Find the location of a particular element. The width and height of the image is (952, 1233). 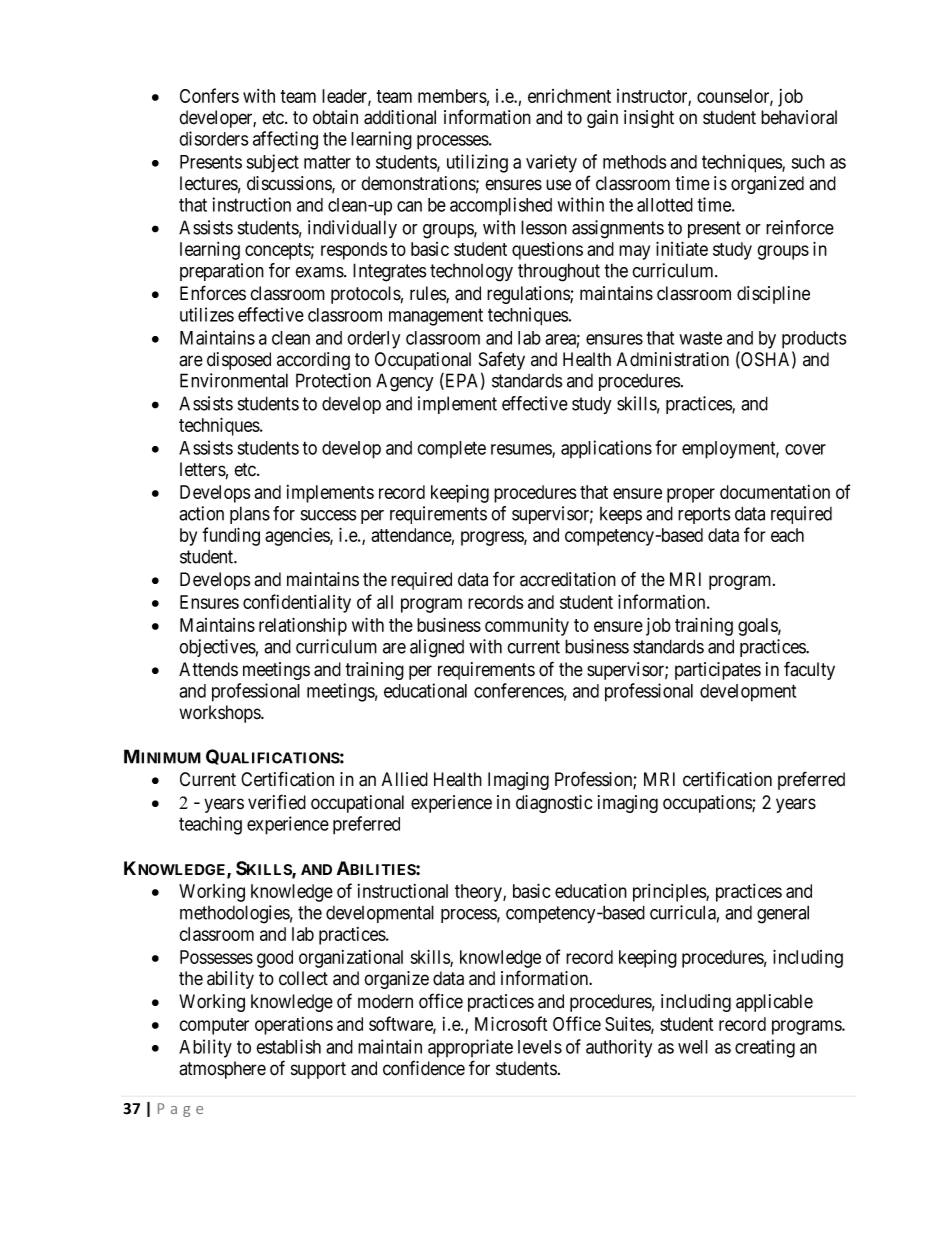

affecting is located at coordinates (285, 140).
